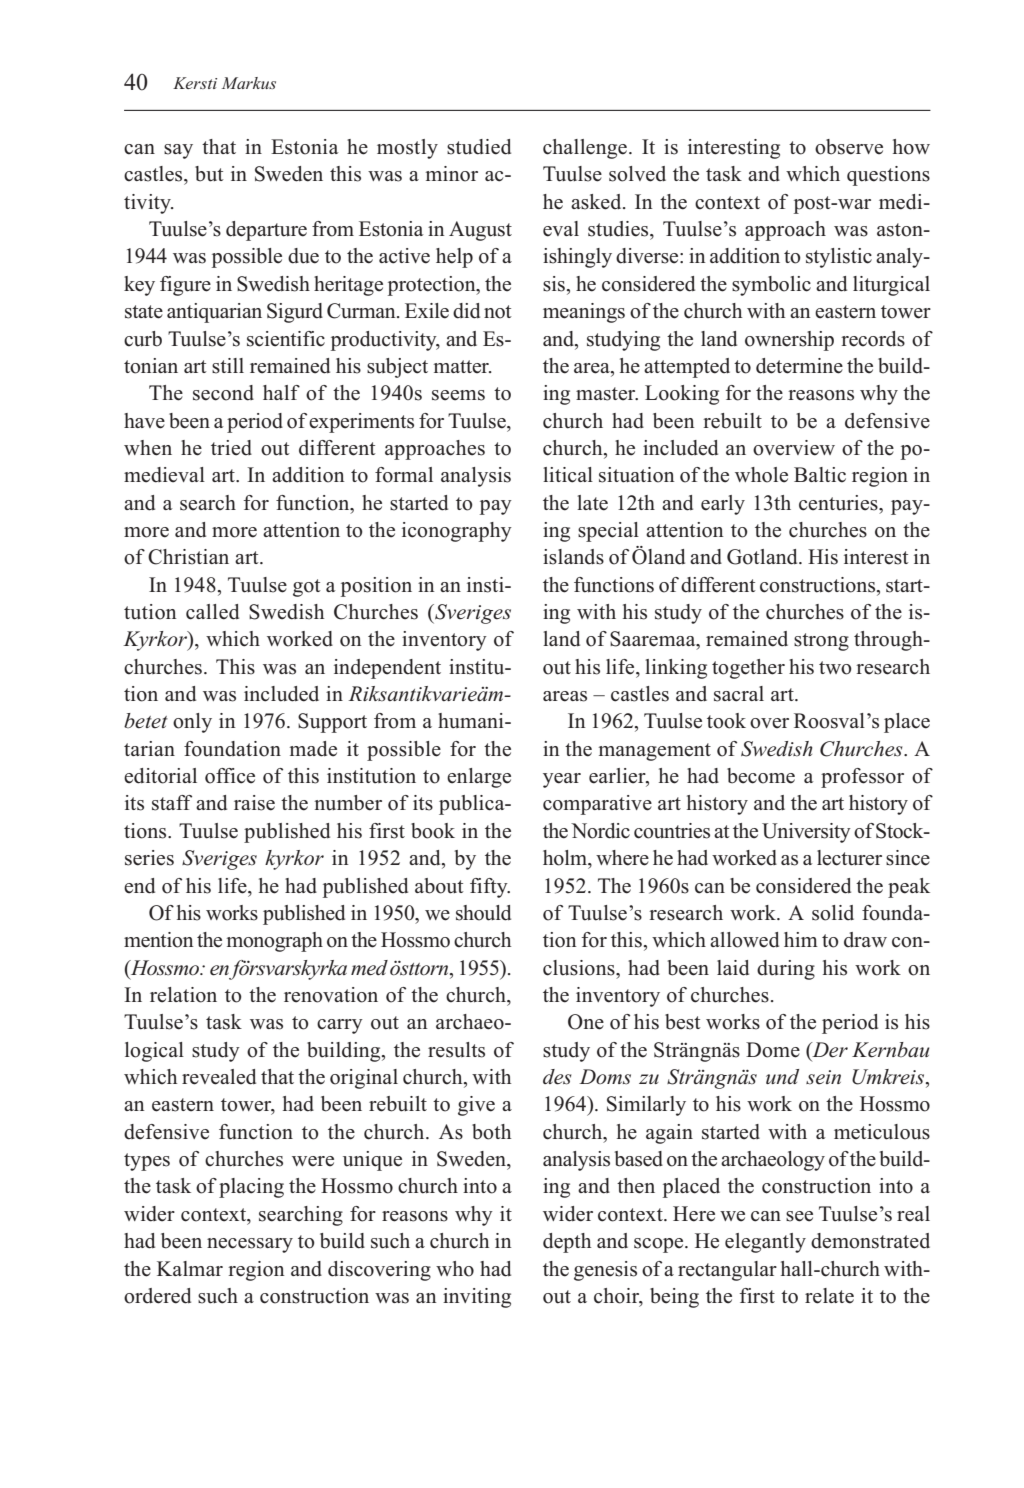  What do you see at coordinates (562, 780) in the page?
I see `year` at bounding box center [562, 780].
